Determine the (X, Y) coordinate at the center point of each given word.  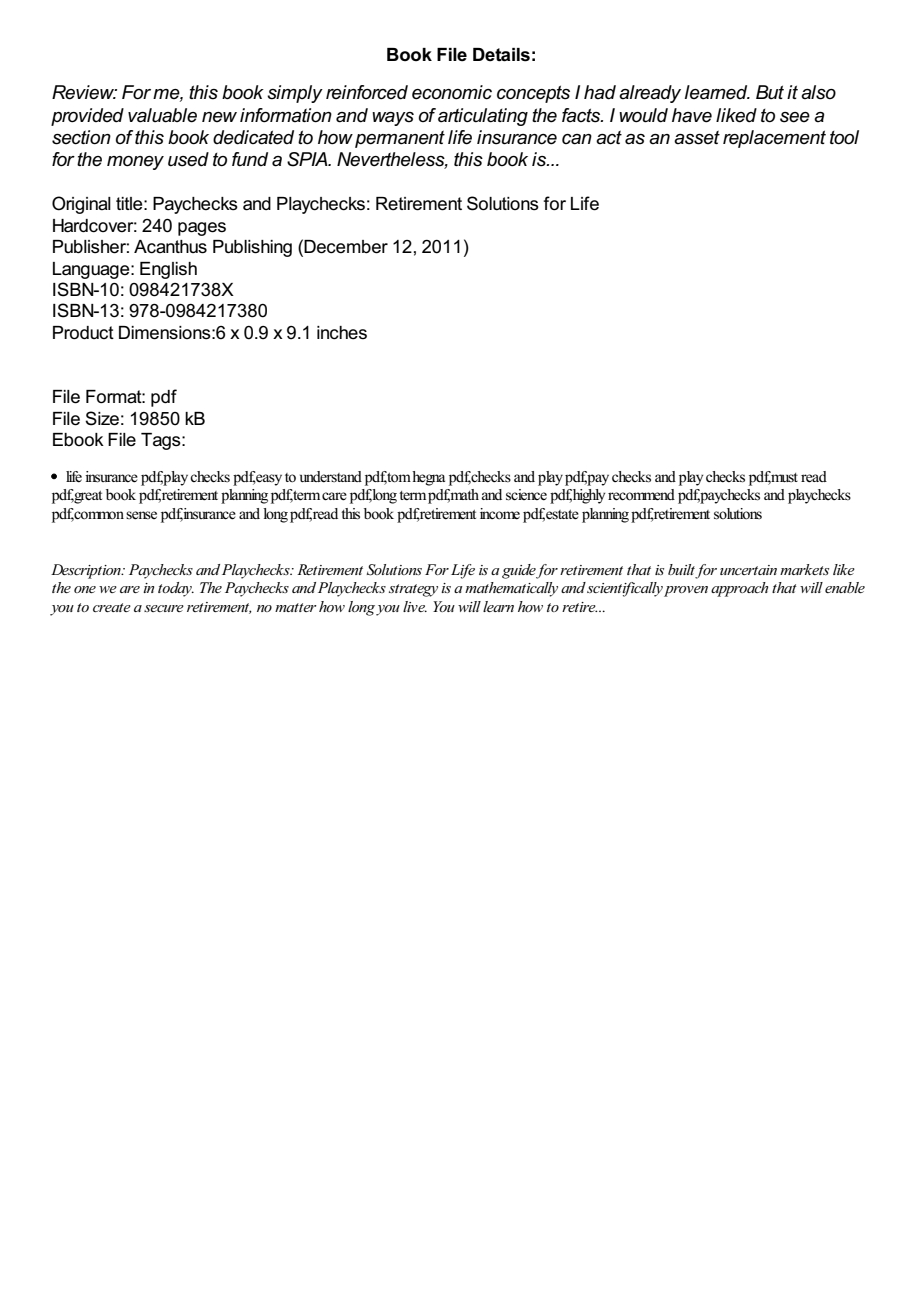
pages (202, 229)
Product (83, 333)
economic (452, 92)
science (526, 495)
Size (102, 418)
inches (342, 333)
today (176, 589)
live (415, 606)
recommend (641, 495)
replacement (774, 139)
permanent (400, 139)
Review (84, 92)
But (770, 92)
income (500, 514)
